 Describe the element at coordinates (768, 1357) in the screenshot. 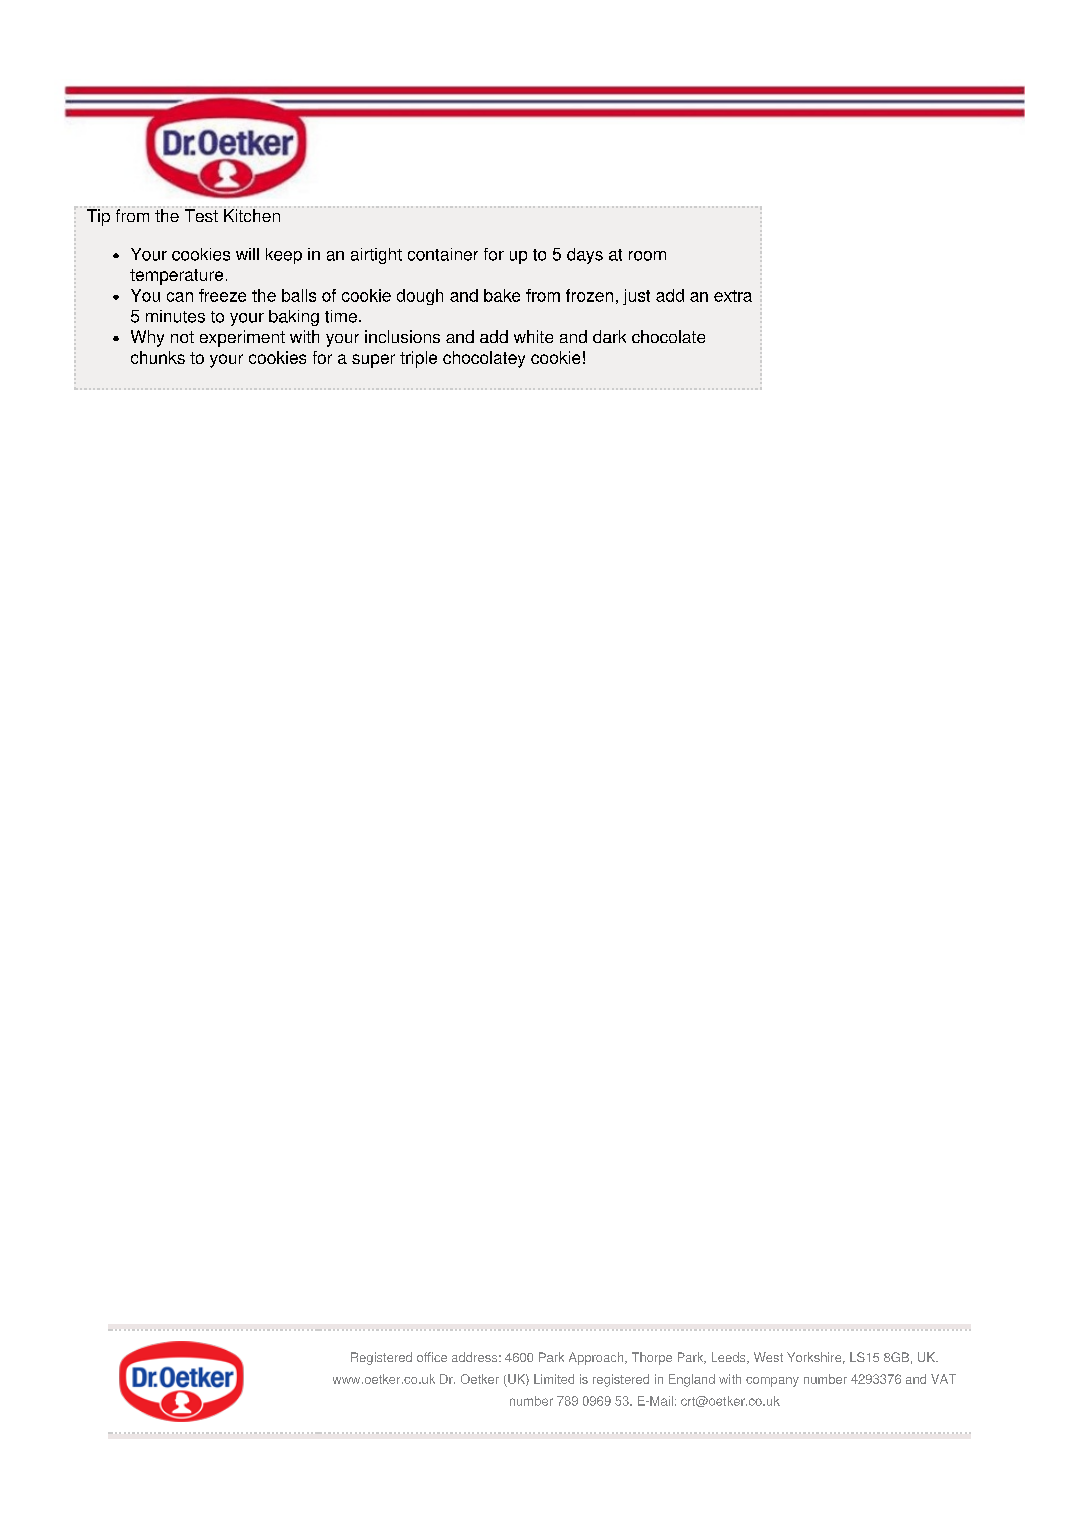

I see `West` at that location.
